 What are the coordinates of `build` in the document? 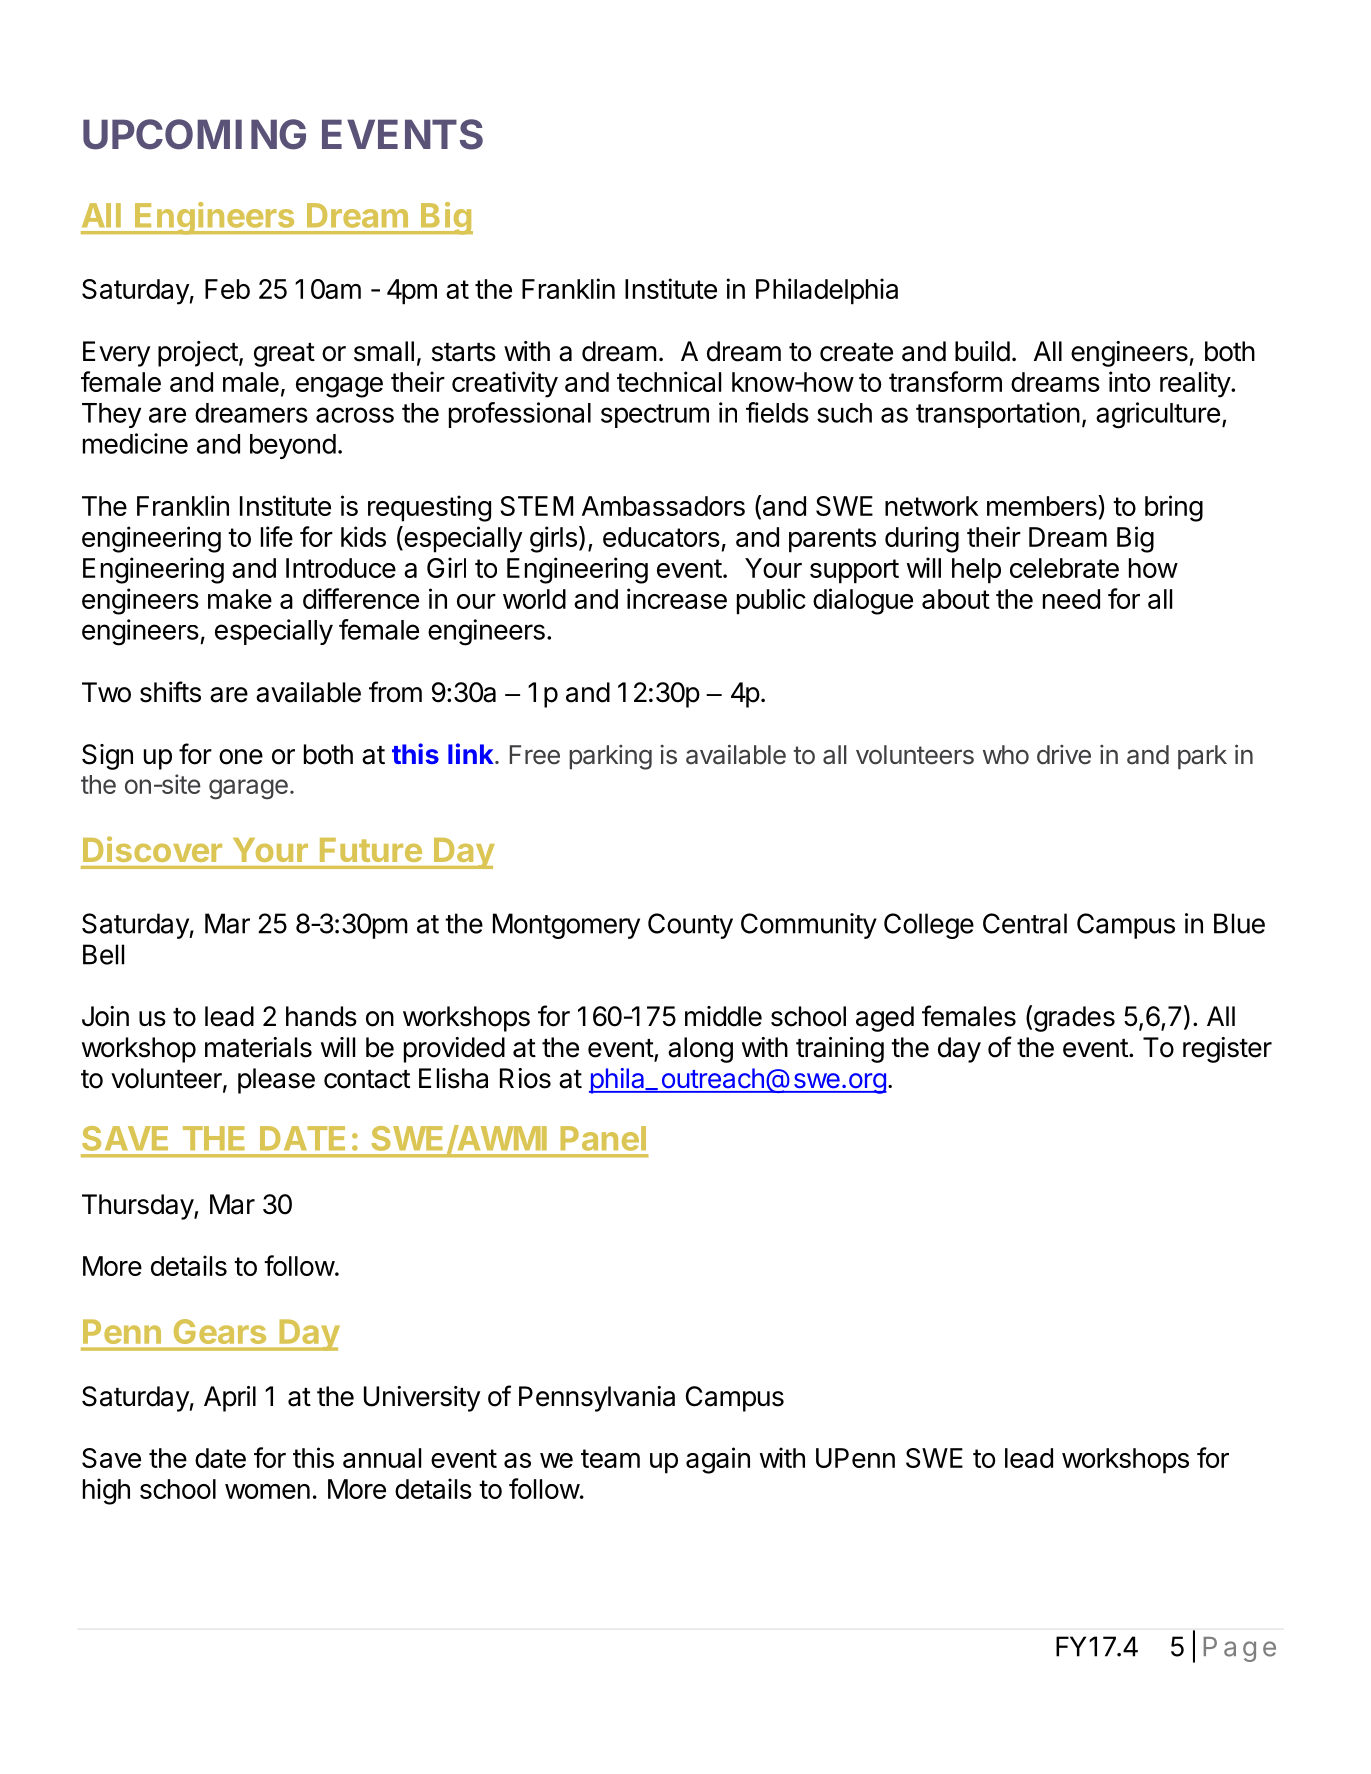 It's located at (982, 351).
